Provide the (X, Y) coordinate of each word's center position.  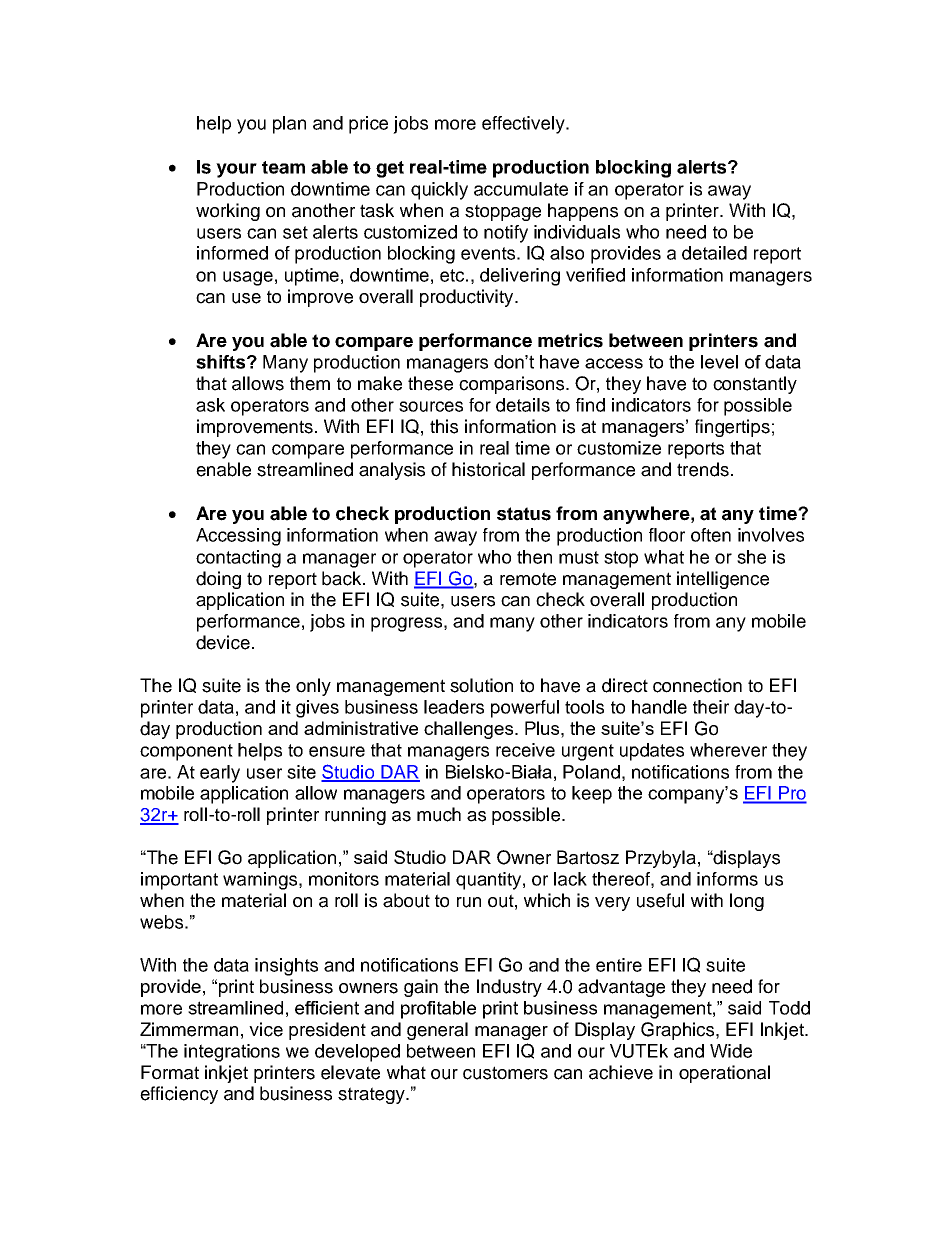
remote (528, 579)
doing (218, 580)
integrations (232, 1053)
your (236, 170)
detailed (714, 253)
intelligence (723, 580)
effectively (524, 125)
